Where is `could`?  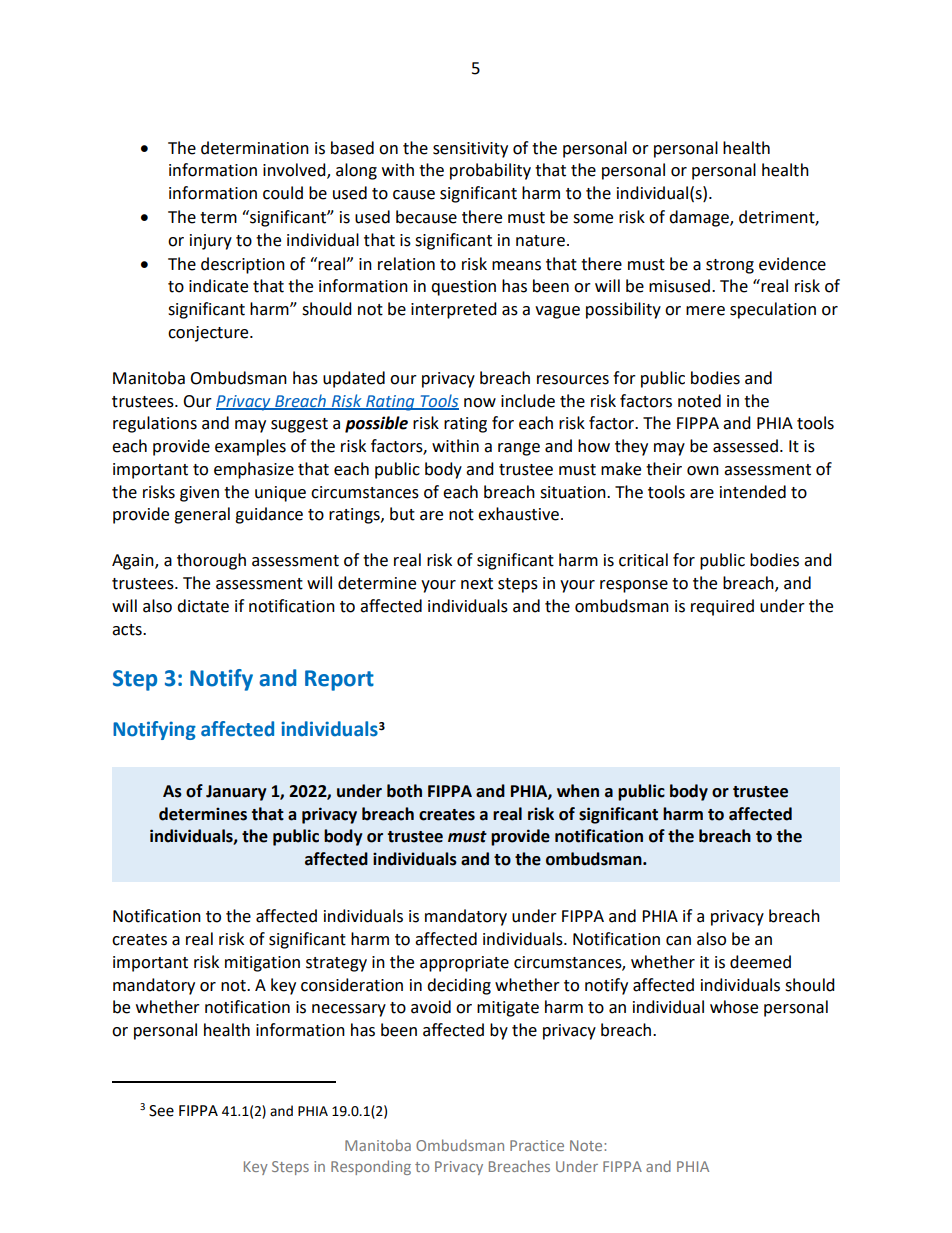 could is located at coordinates (283, 193).
